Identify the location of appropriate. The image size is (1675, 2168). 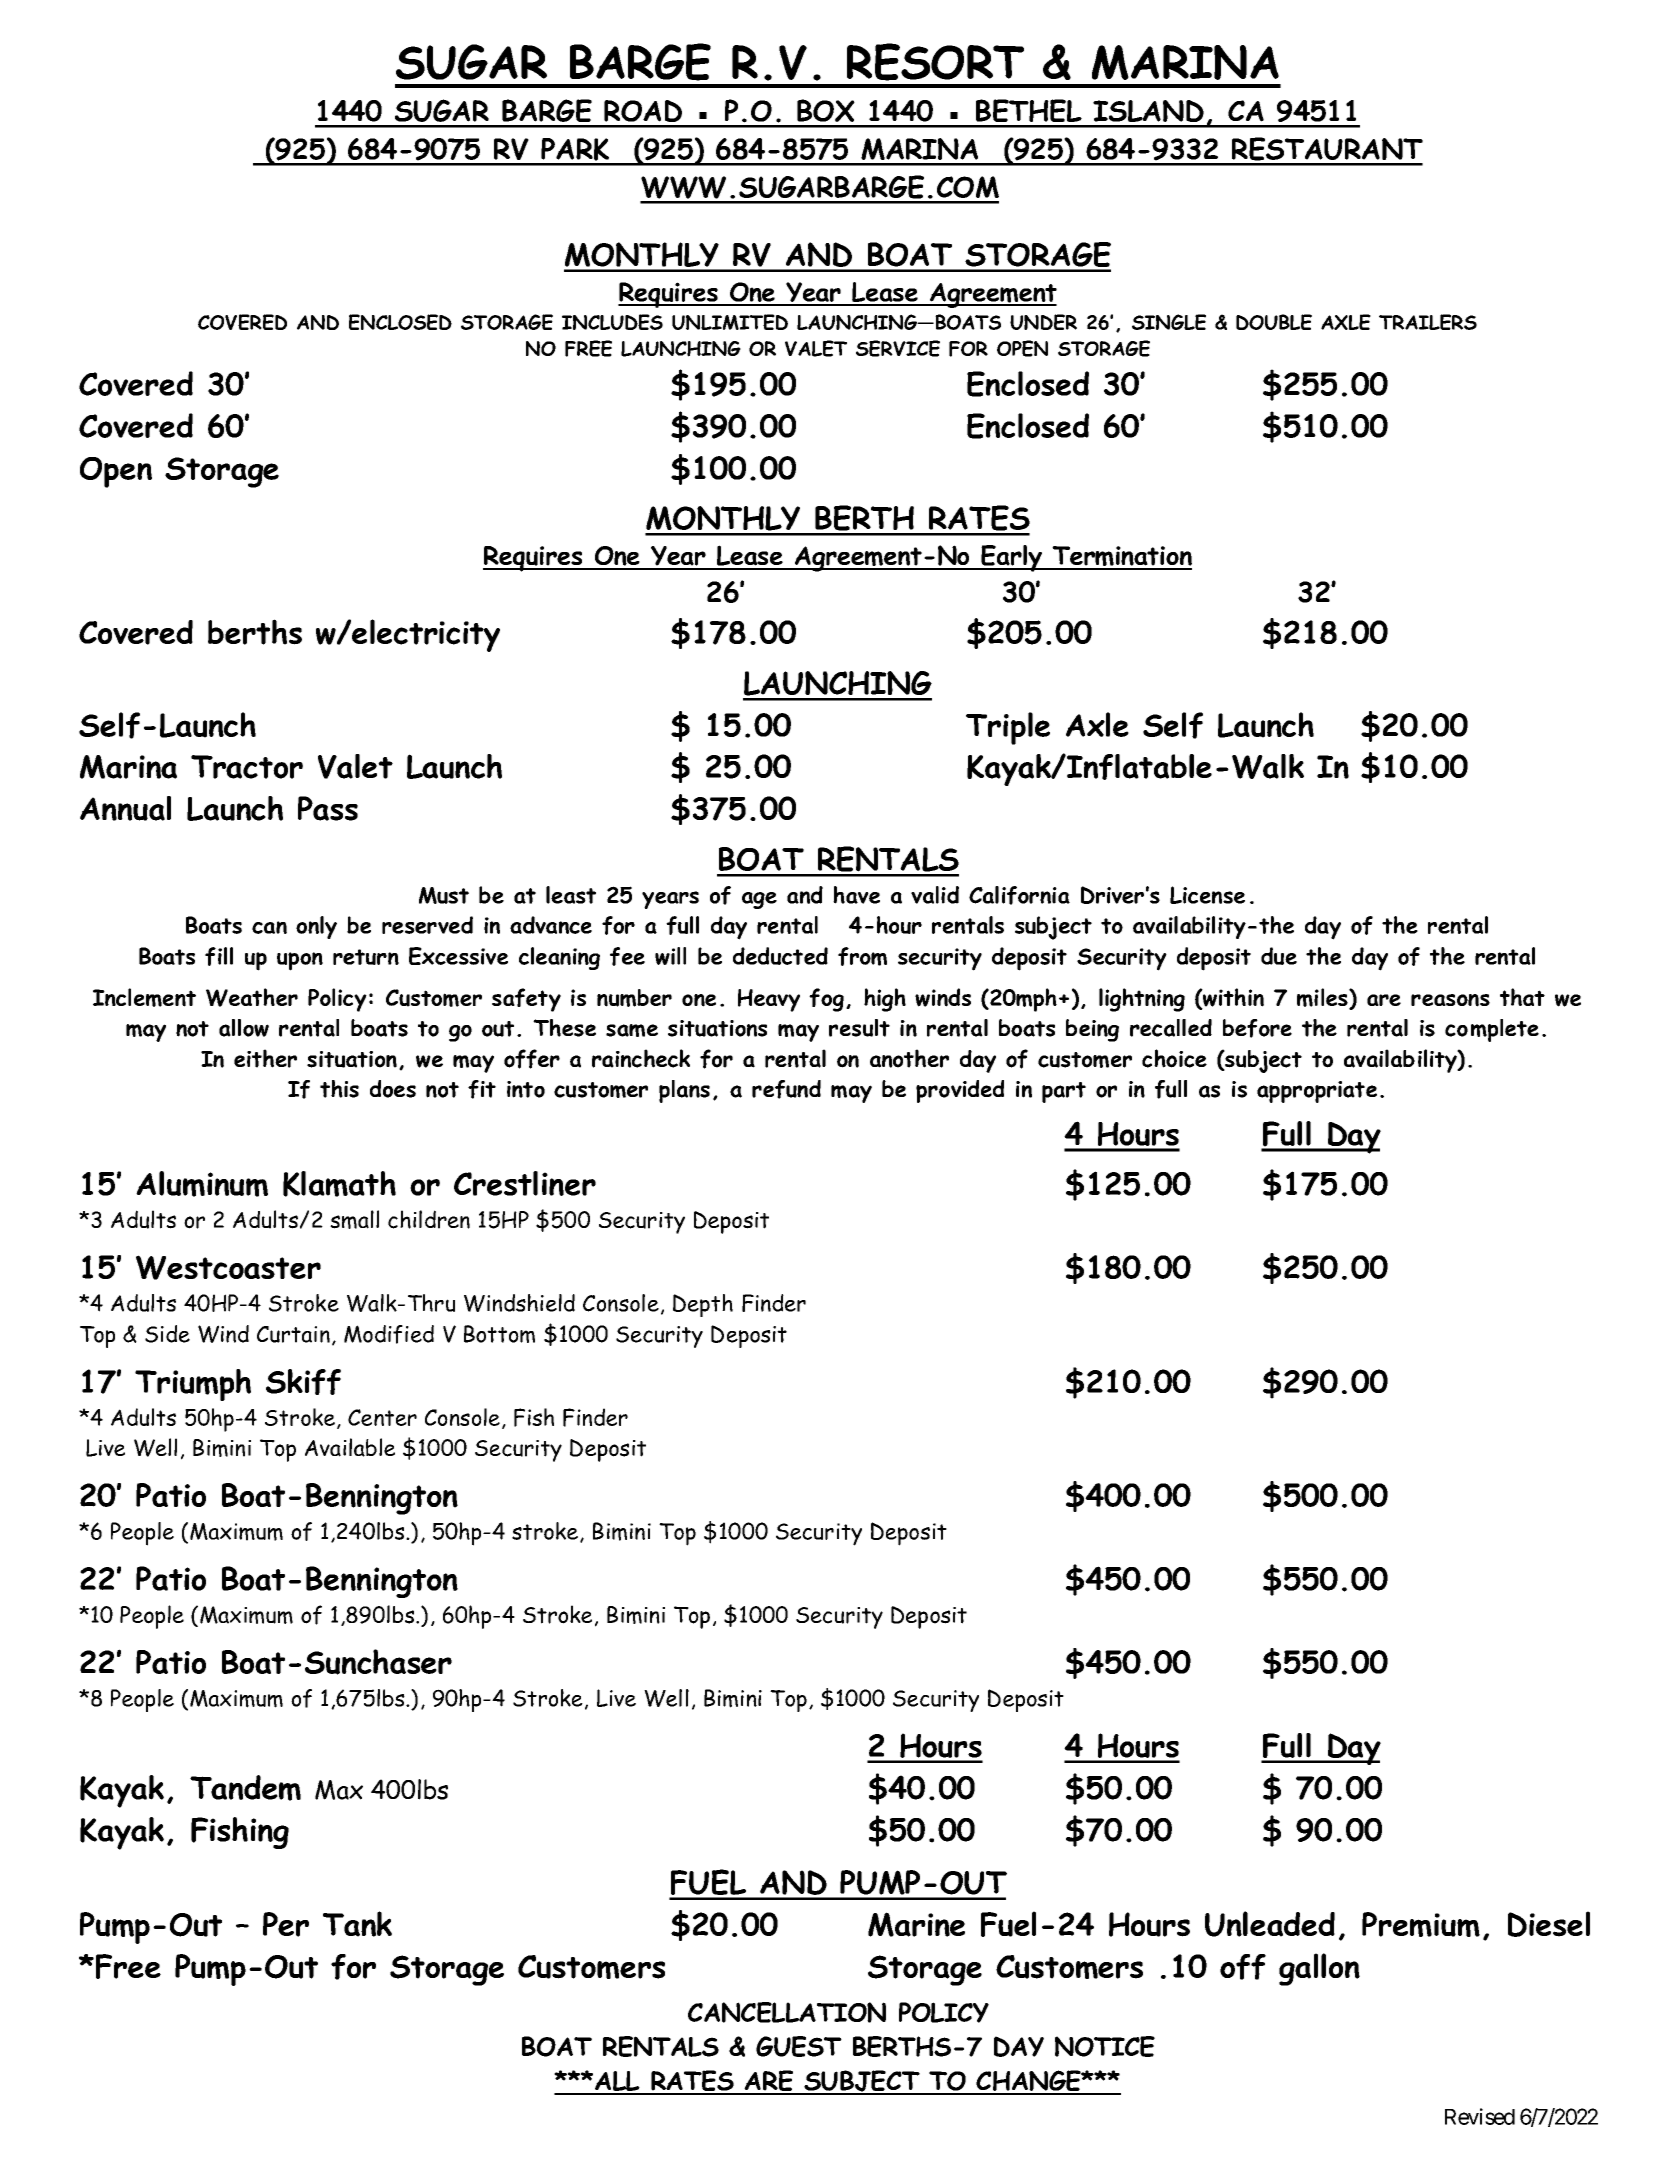
(1317, 1092).
